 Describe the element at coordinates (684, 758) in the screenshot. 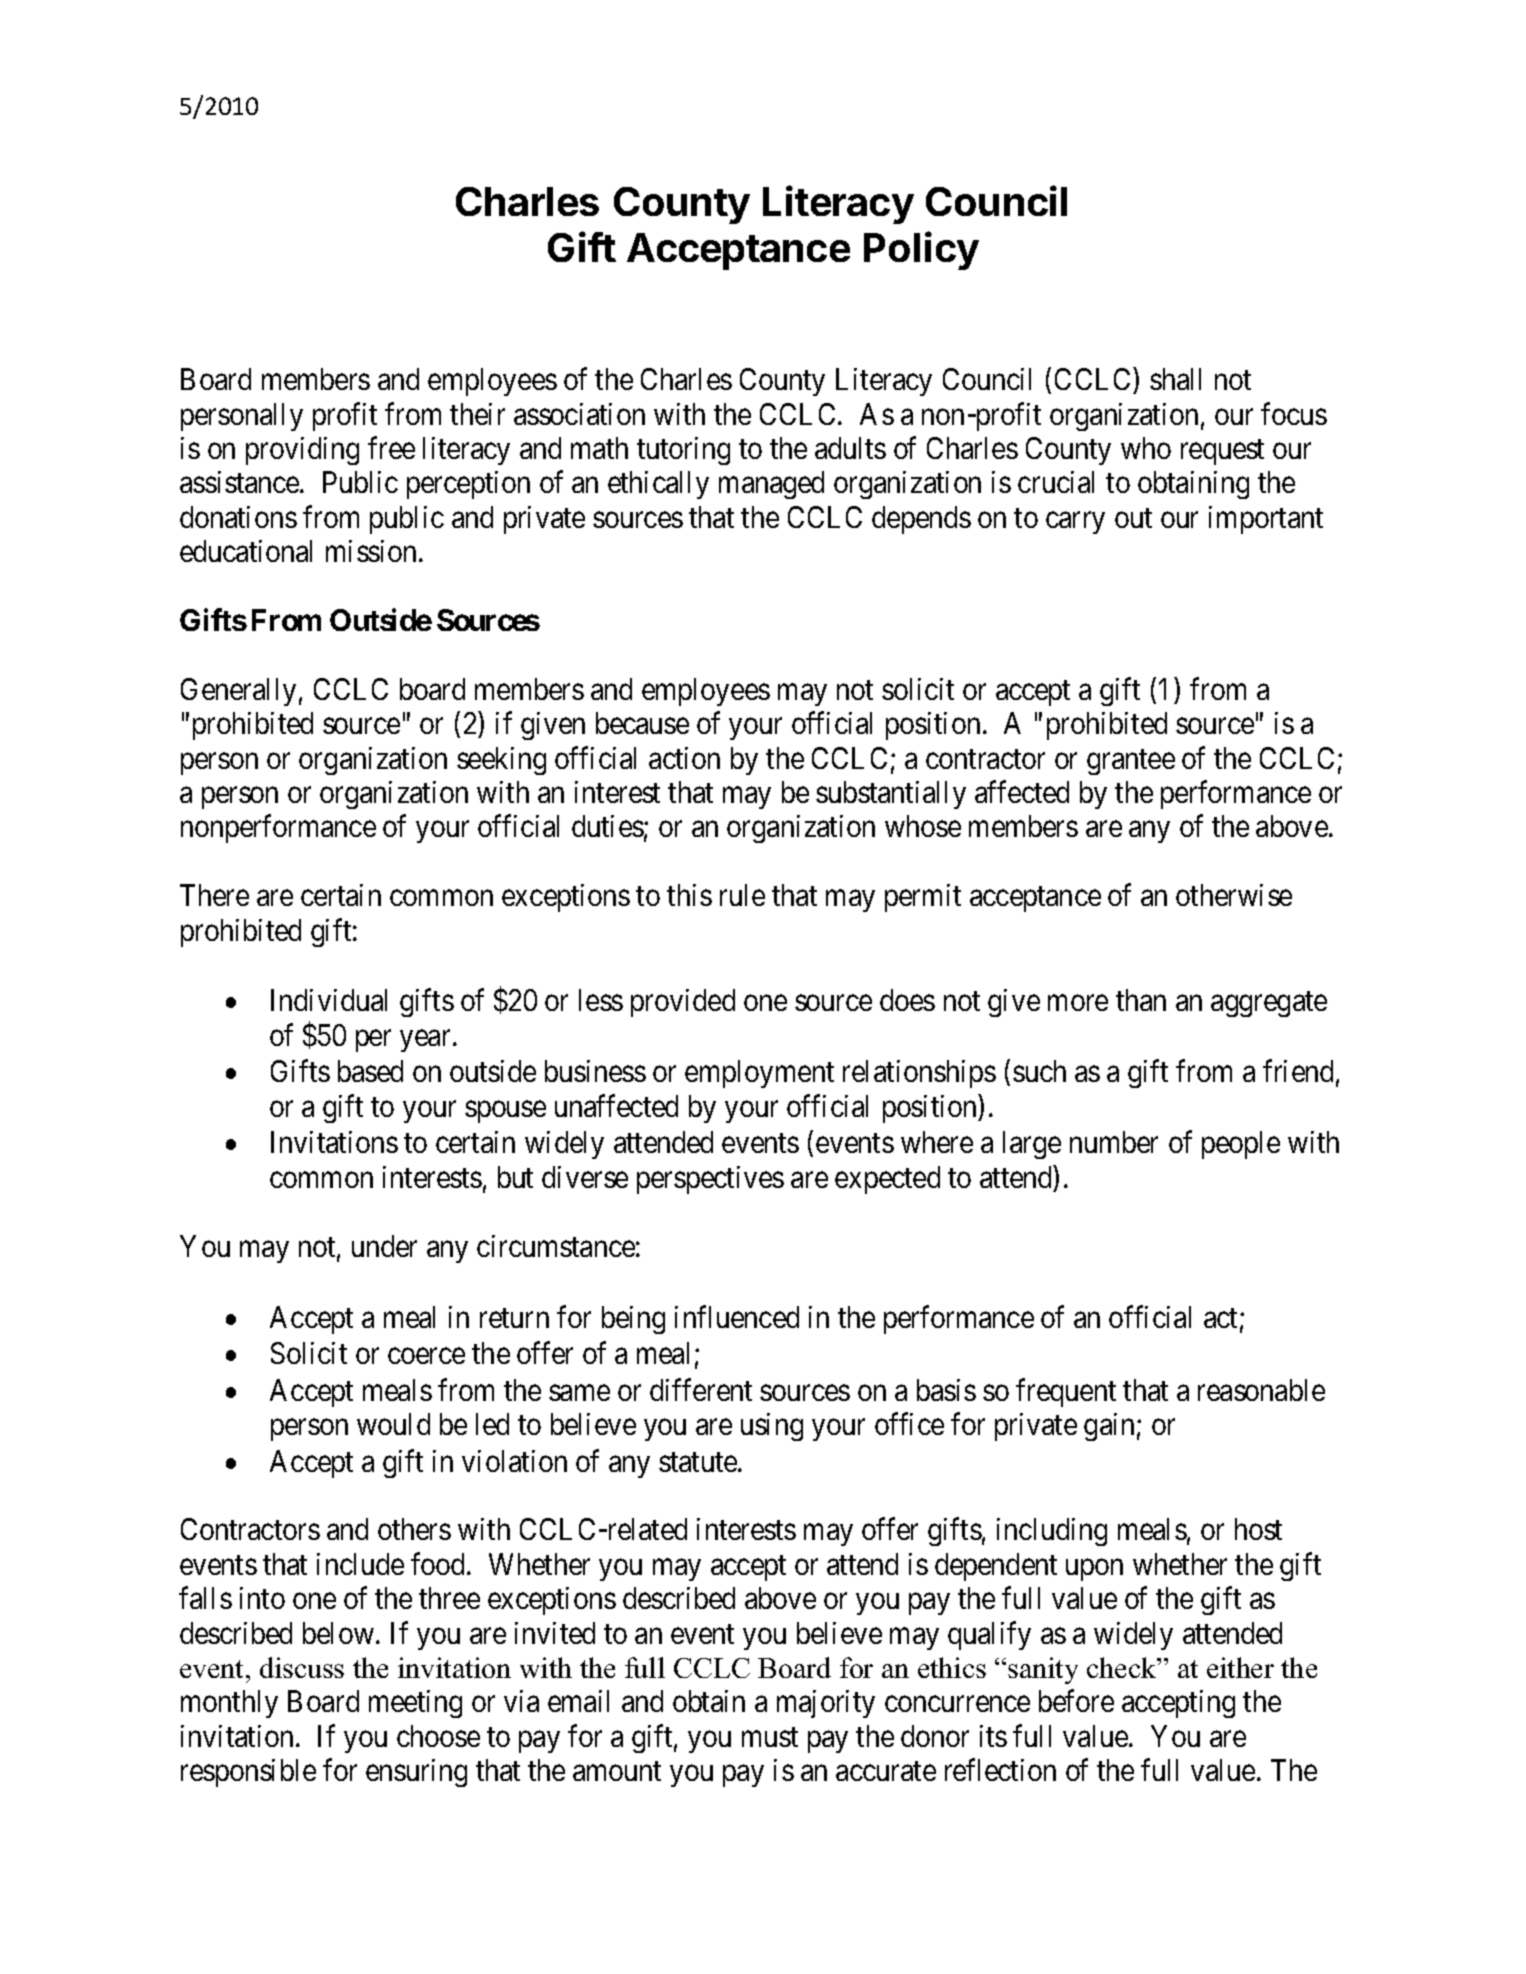

I see `action` at that location.
